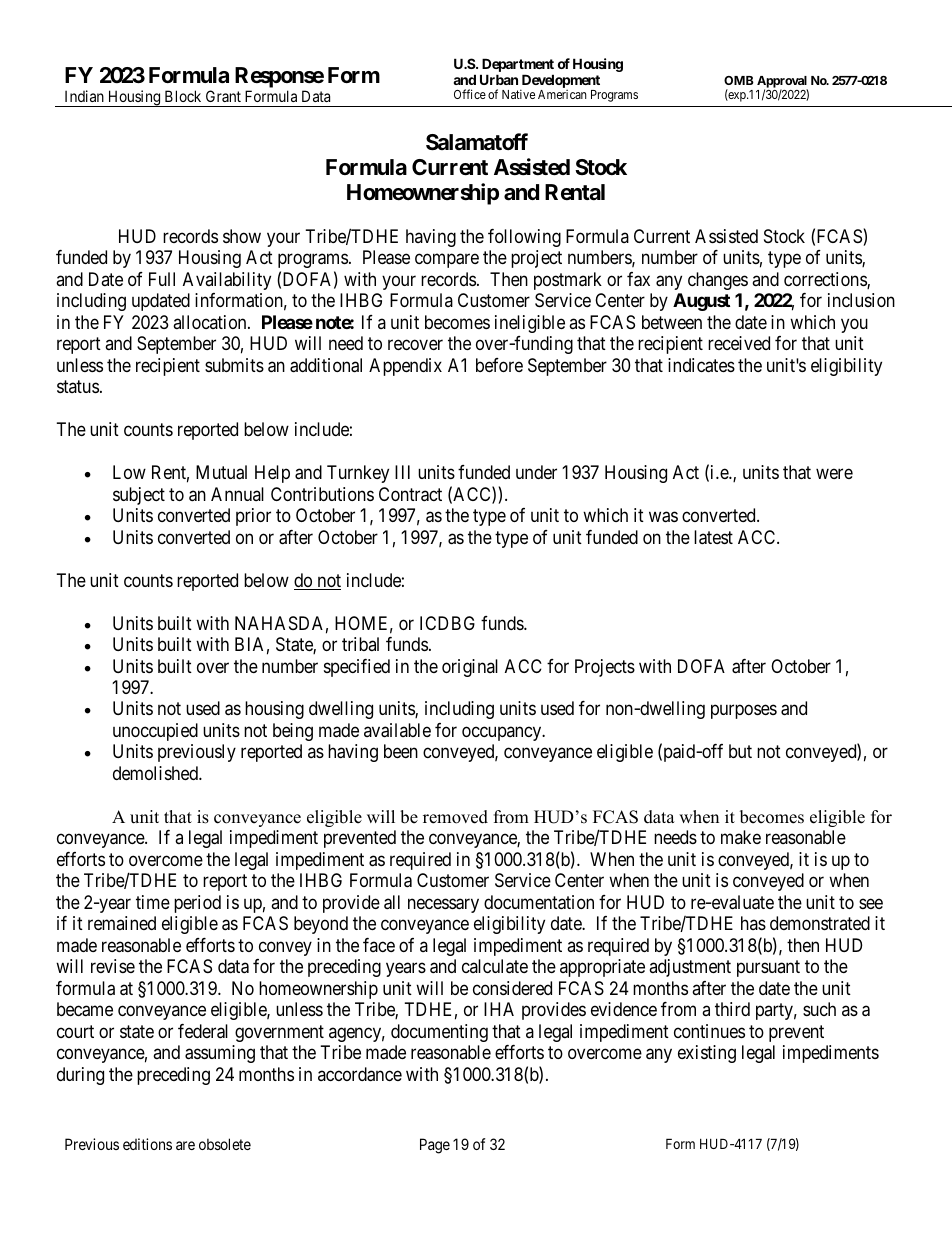 This screenshot has width=952, height=1233. What do you see at coordinates (741, 837) in the screenshot?
I see `make` at bounding box center [741, 837].
